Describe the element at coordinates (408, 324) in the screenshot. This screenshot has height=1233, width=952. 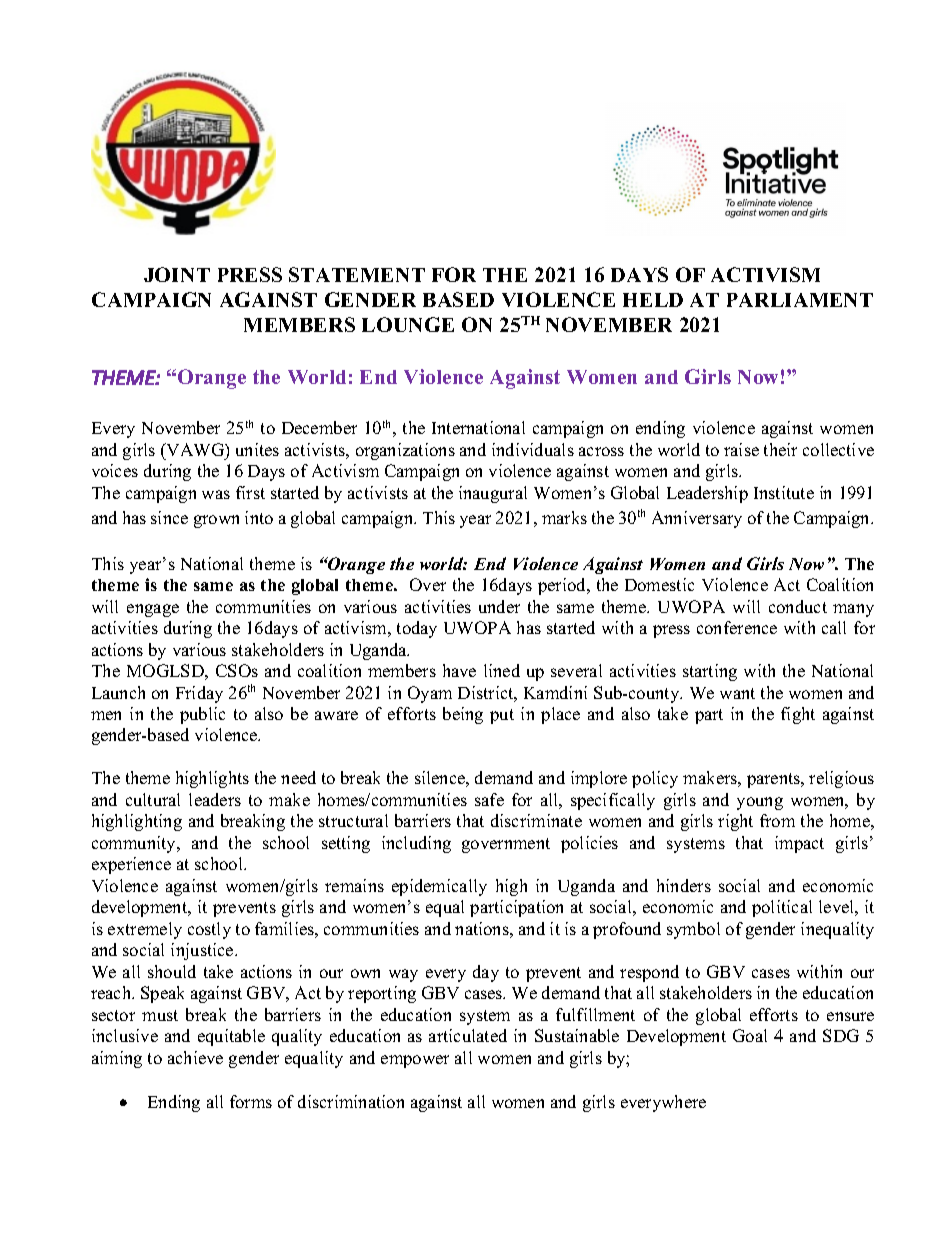
I see `LOUNGE` at that location.
